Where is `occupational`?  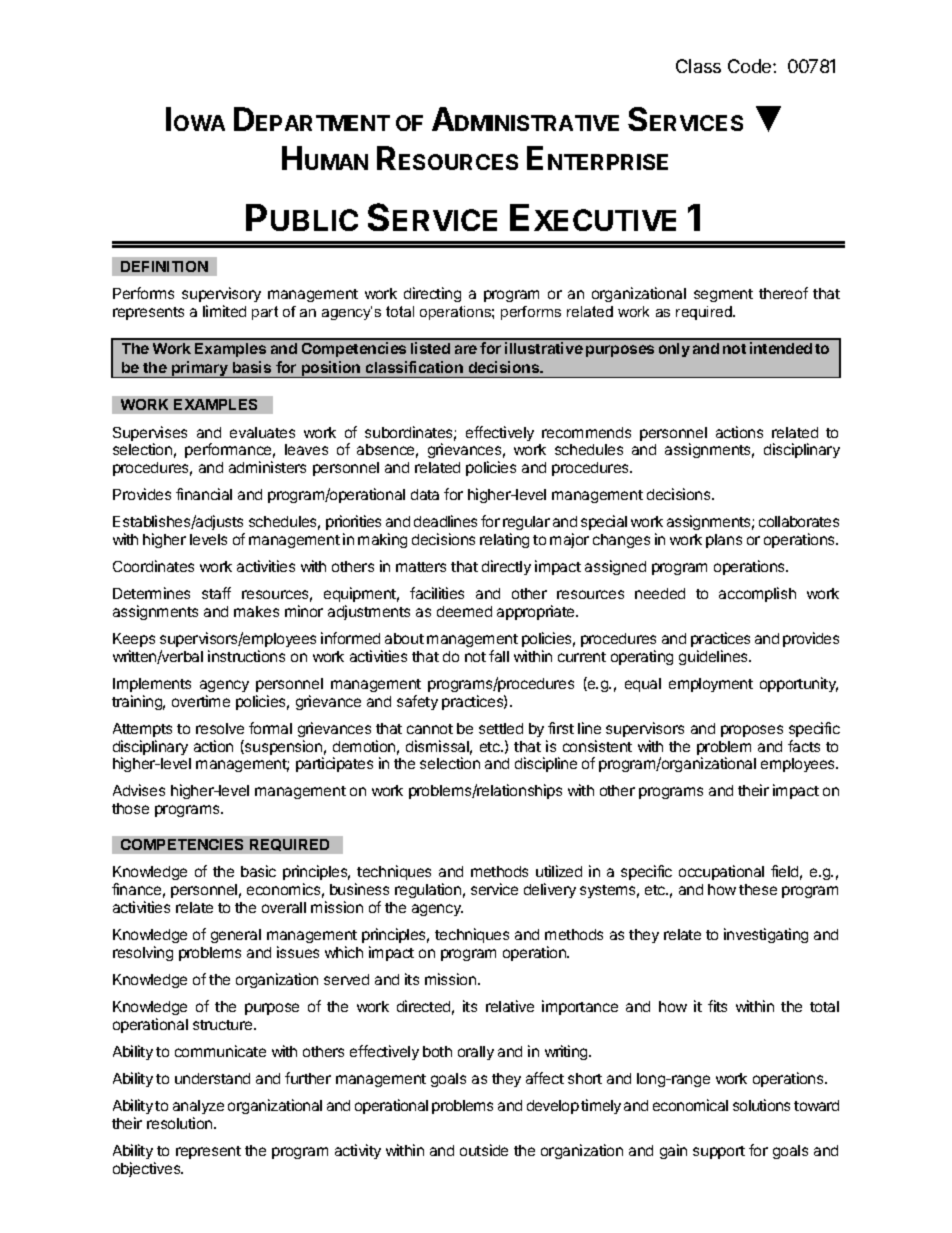
occupational is located at coordinates (721, 872).
